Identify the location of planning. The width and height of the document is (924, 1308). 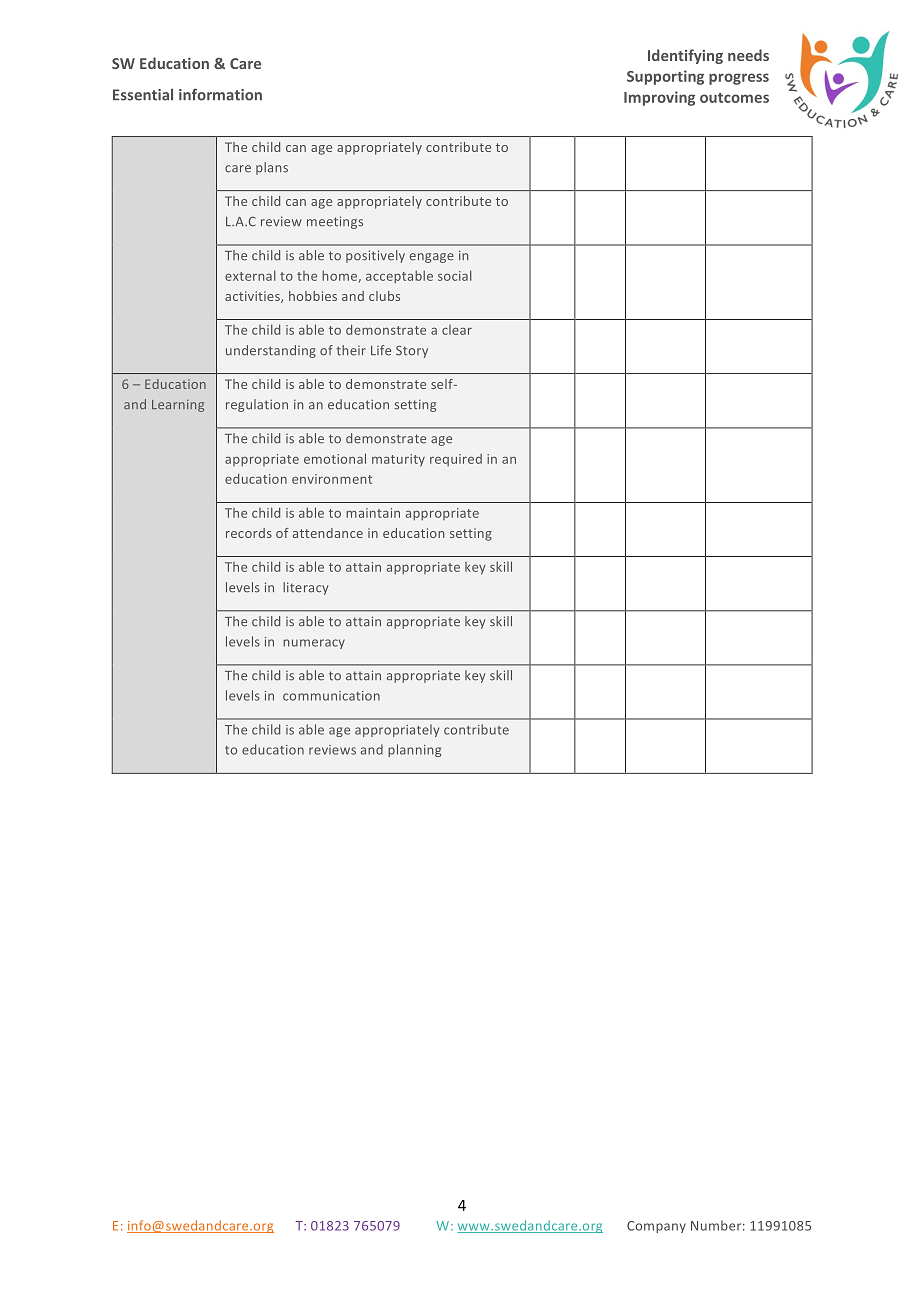
(414, 750).
